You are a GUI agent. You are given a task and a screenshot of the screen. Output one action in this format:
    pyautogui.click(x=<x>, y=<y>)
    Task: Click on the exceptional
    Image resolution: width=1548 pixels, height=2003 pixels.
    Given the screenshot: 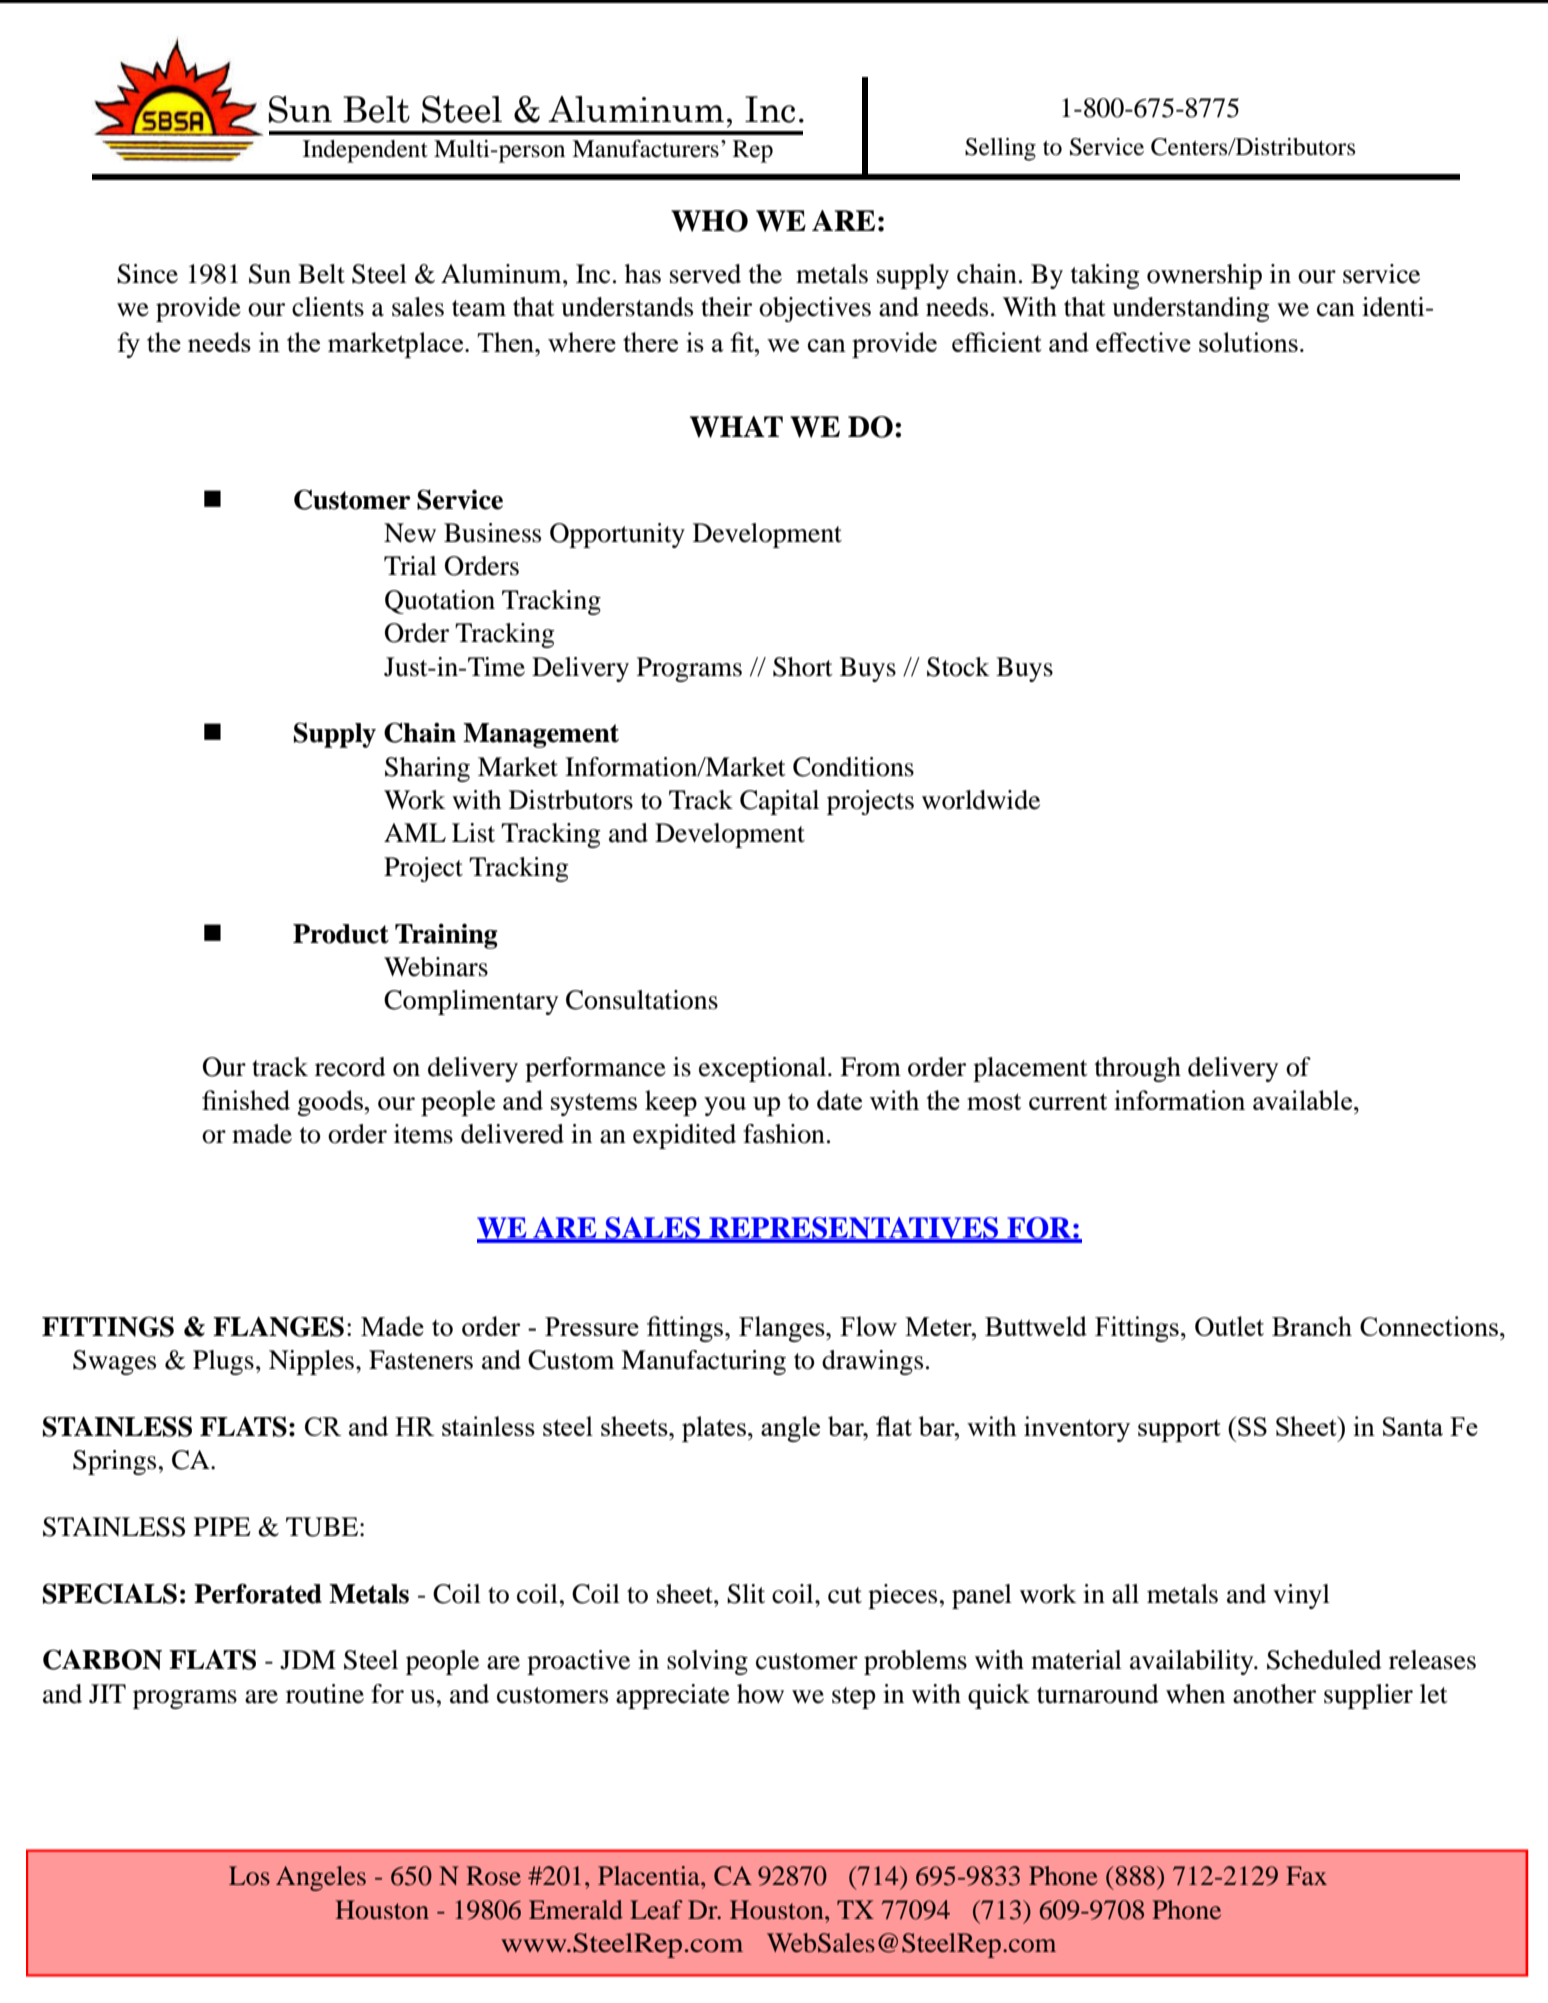 What is the action you would take?
    pyautogui.click(x=764, y=1069)
